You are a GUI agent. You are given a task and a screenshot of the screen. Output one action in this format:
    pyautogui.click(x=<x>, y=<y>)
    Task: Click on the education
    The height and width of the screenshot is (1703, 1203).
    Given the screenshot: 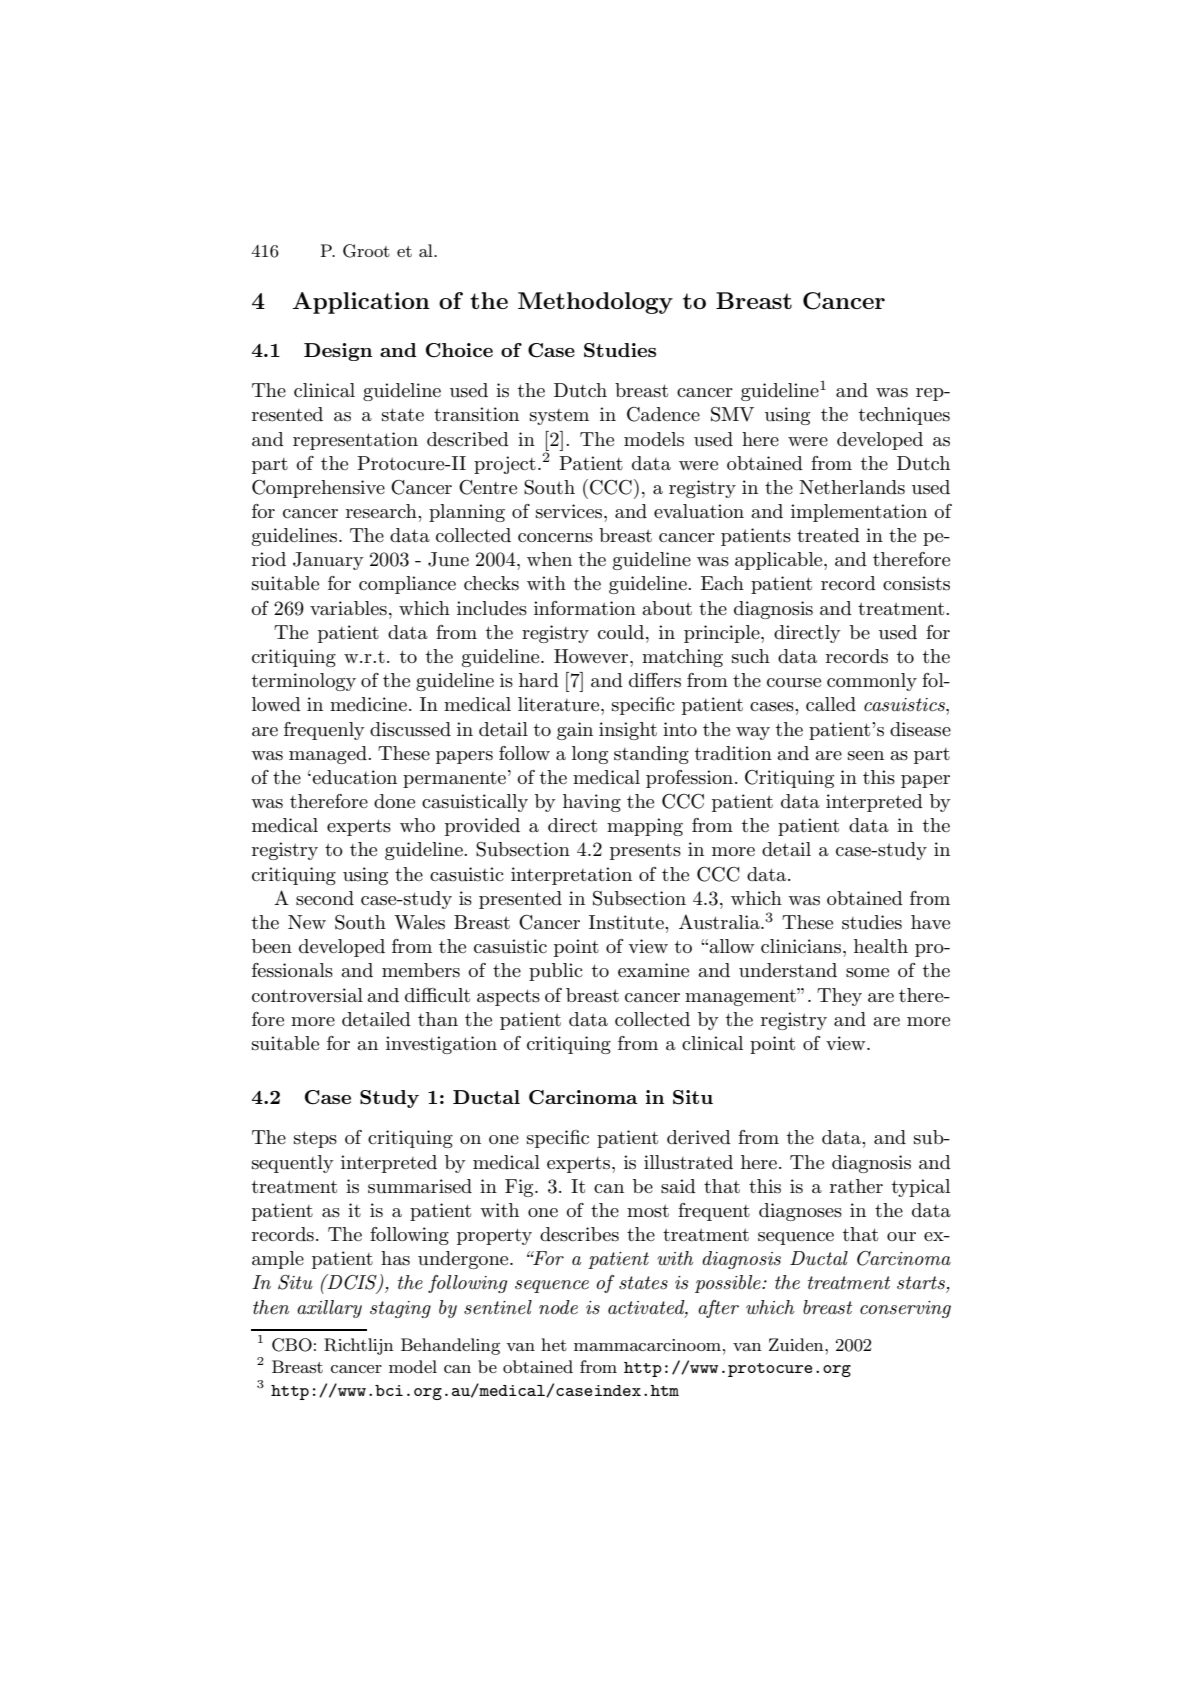 What is the action you would take?
    pyautogui.click(x=354, y=777)
